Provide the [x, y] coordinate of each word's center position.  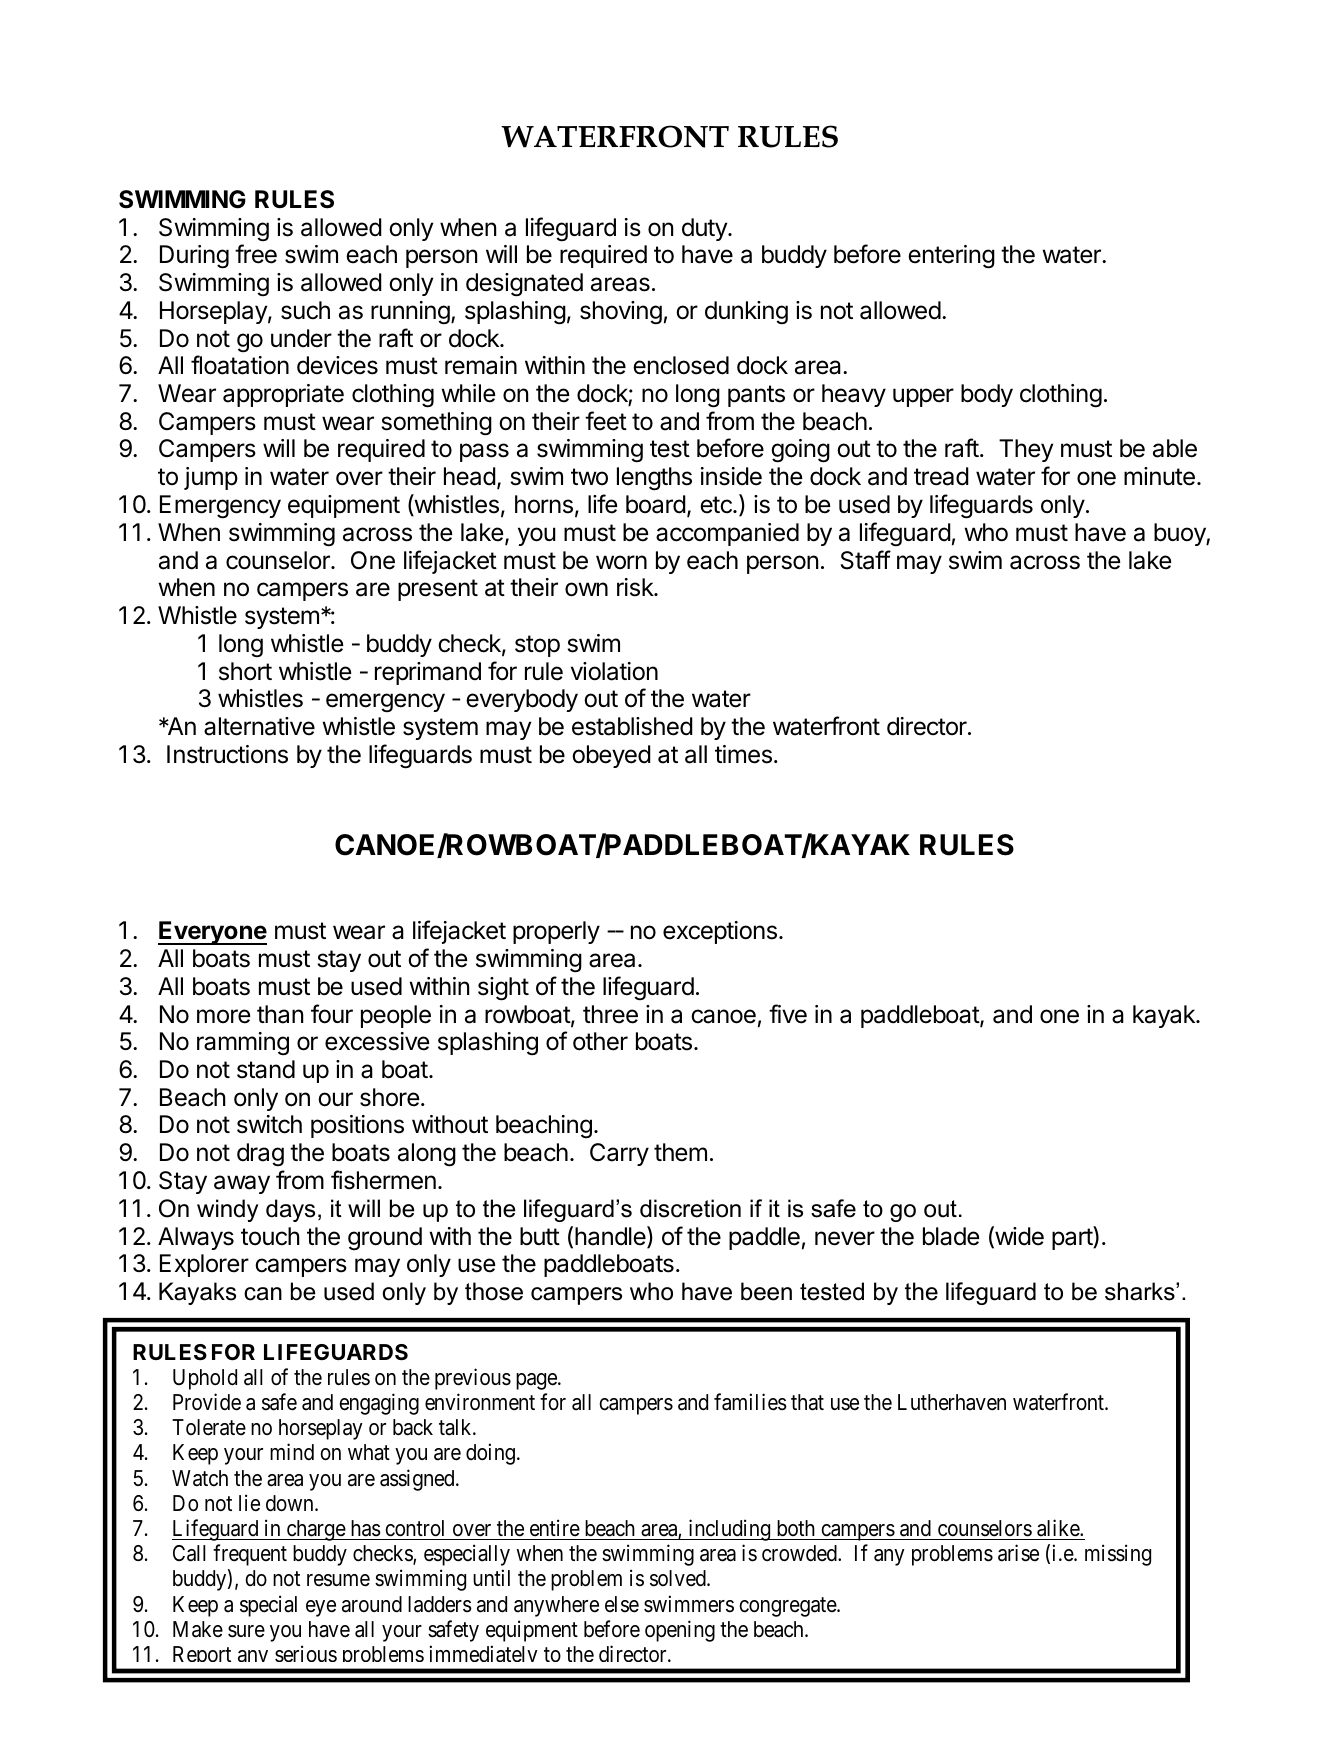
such [305, 310]
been [766, 1291]
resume [338, 1580]
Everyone [212, 933]
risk [636, 587]
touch [270, 1236]
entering [951, 257]
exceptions [720, 932]
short [245, 671]
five [788, 1014]
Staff [866, 560]
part [1073, 1238]
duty [705, 229]
